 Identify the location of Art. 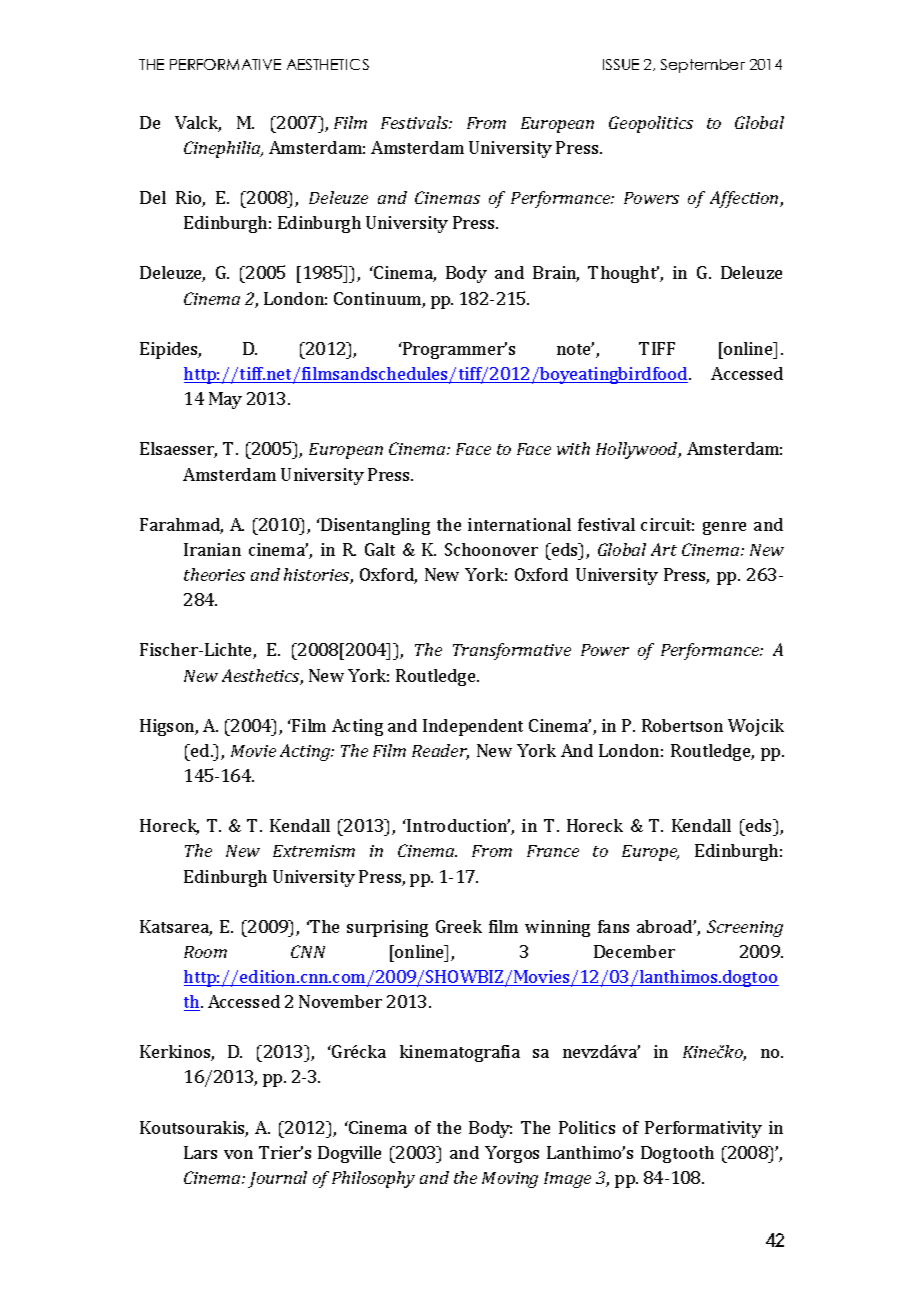
(664, 549).
